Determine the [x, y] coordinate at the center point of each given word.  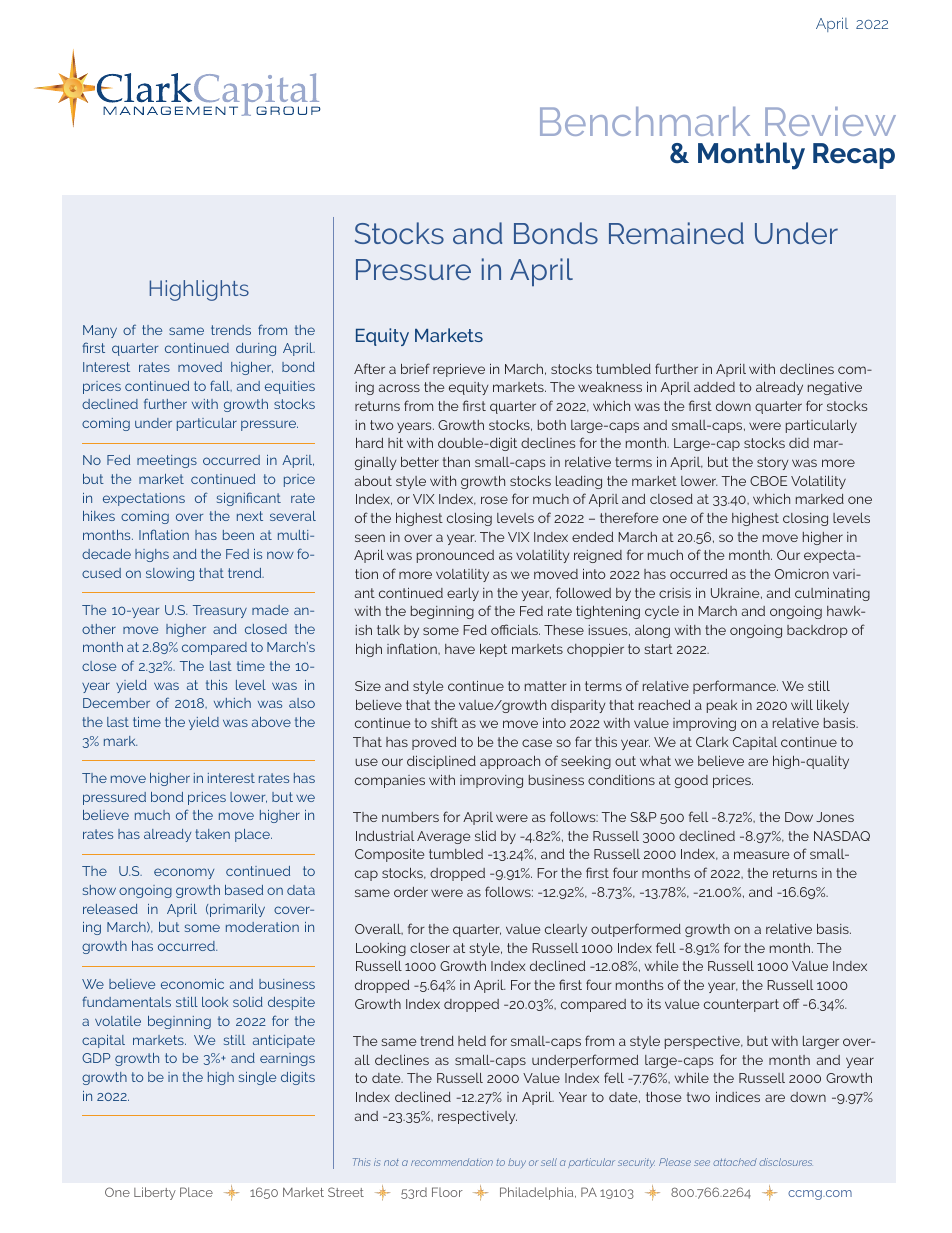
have [460, 649]
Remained [676, 233]
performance [735, 687]
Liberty [155, 1193]
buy [517, 1163]
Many [100, 331]
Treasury [220, 611]
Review [830, 121]
